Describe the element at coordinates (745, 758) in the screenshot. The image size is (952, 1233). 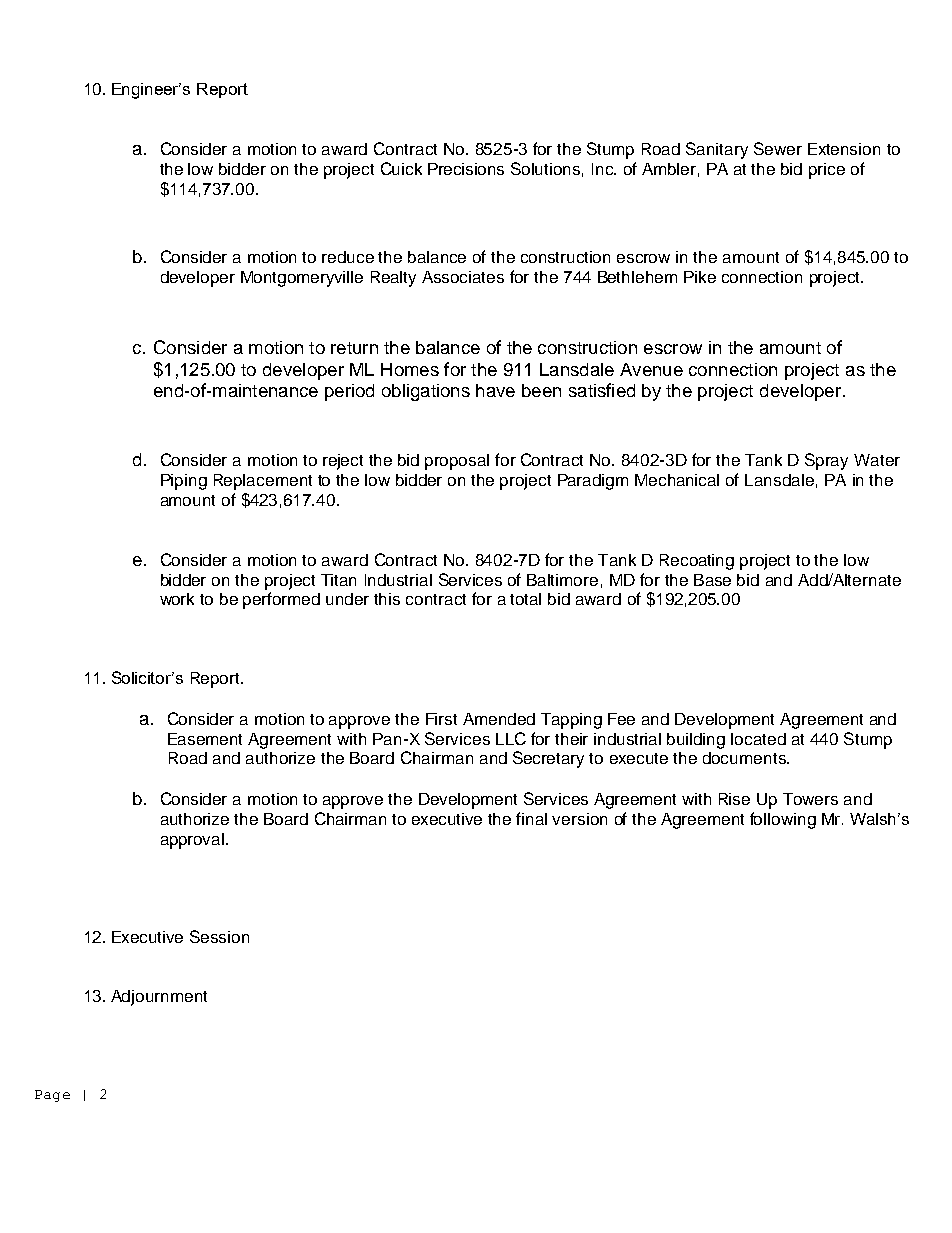
I see `documents` at that location.
